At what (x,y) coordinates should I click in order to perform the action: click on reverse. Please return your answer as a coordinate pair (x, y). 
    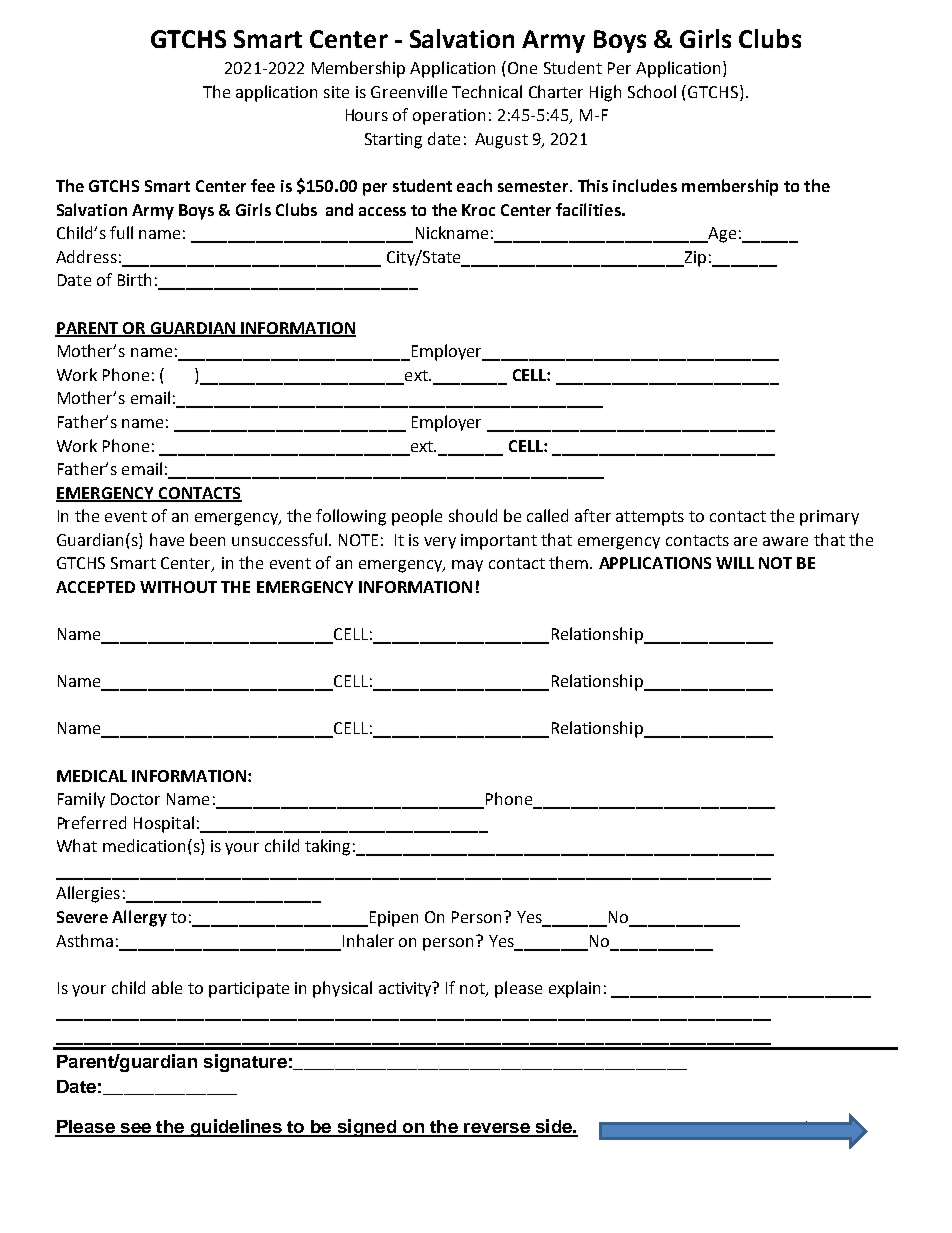
    Looking at the image, I should click on (497, 1129).
